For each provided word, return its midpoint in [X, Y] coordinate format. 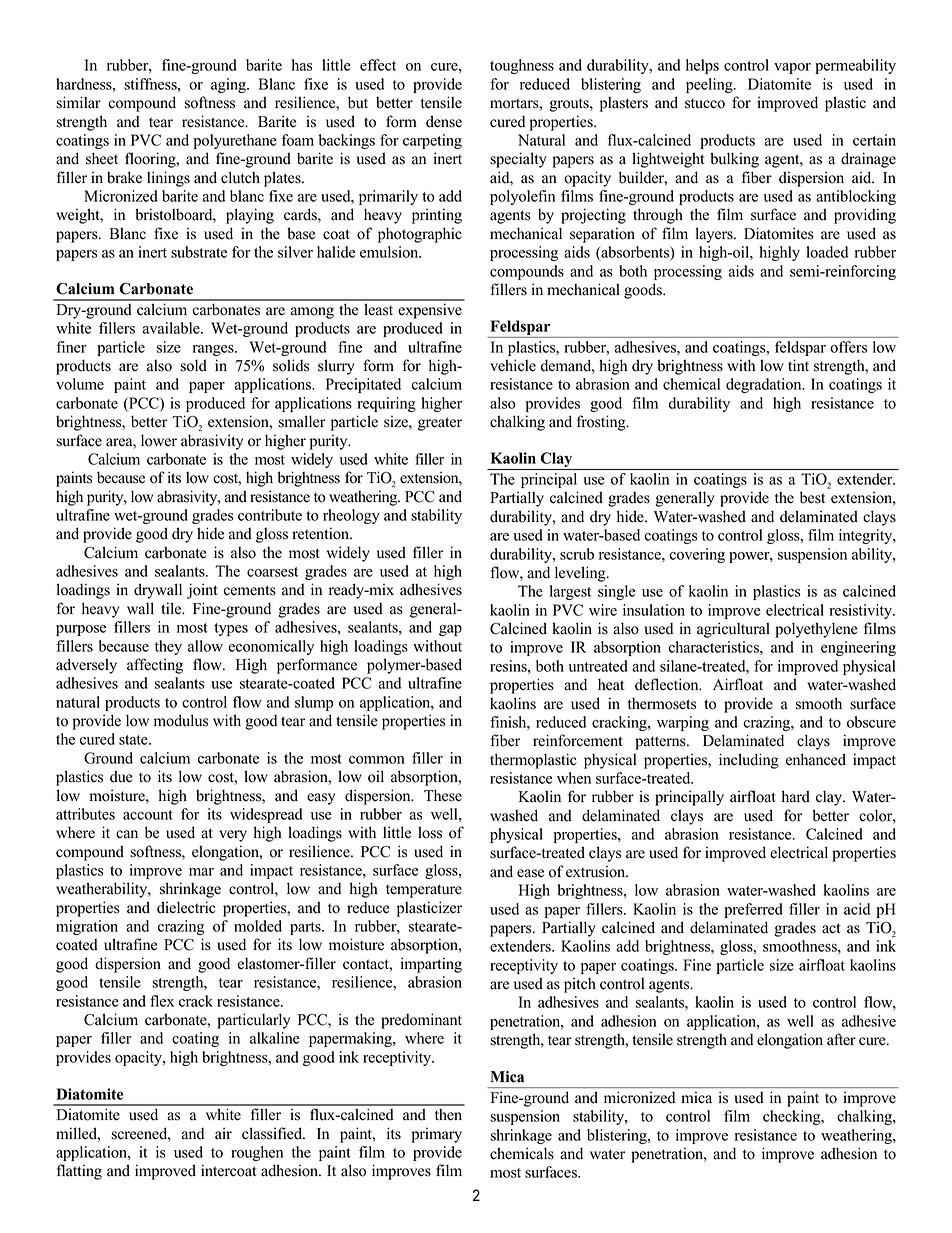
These [443, 795]
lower [159, 440]
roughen [257, 1153]
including [749, 761]
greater [440, 424]
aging [229, 85]
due [121, 776]
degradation [765, 385]
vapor [792, 68]
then [448, 1115]
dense [444, 121]
